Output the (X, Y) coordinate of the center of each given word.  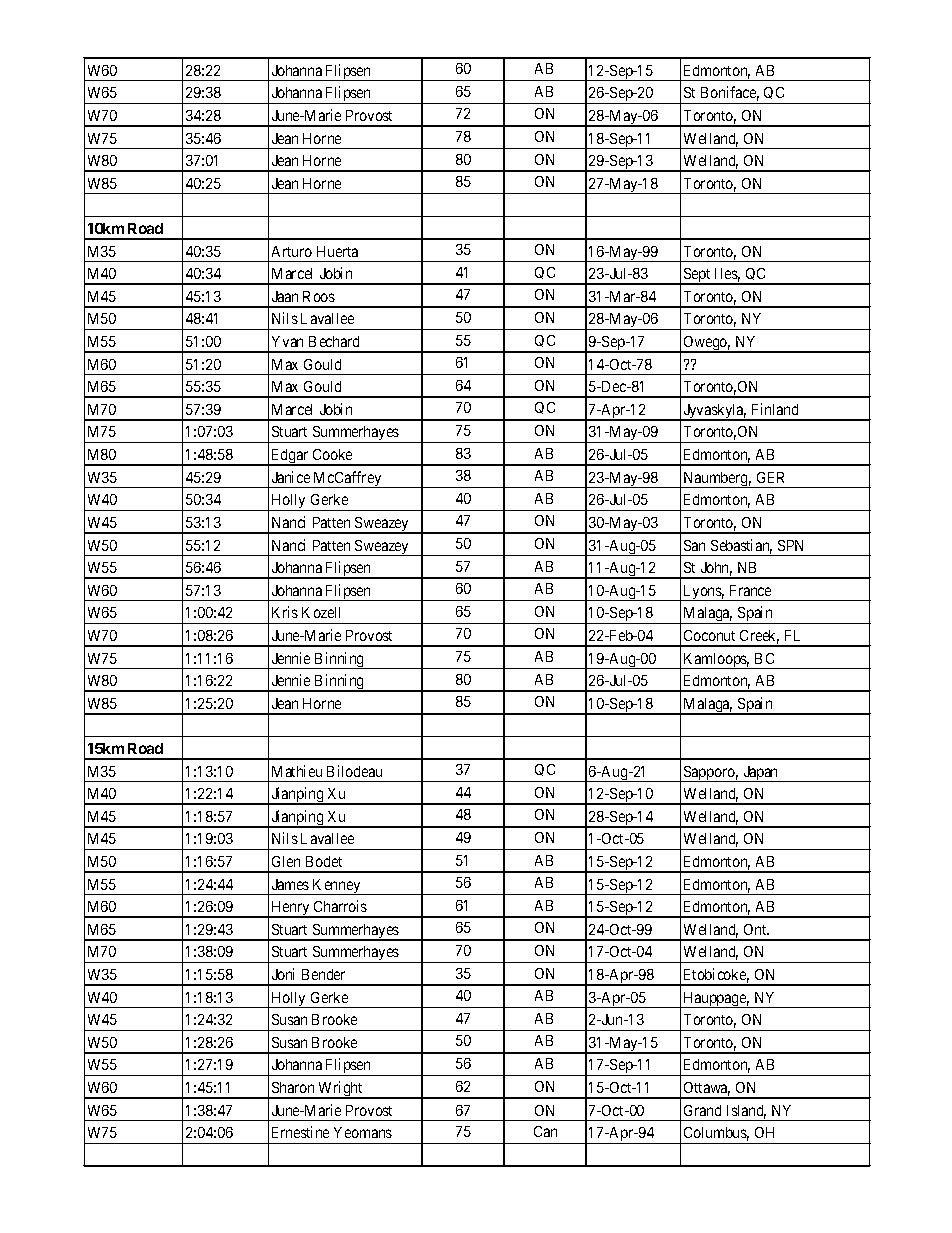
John (716, 569)
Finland (775, 409)
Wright (341, 1090)
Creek (759, 637)
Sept (697, 276)
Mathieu (297, 771)
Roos (319, 296)
